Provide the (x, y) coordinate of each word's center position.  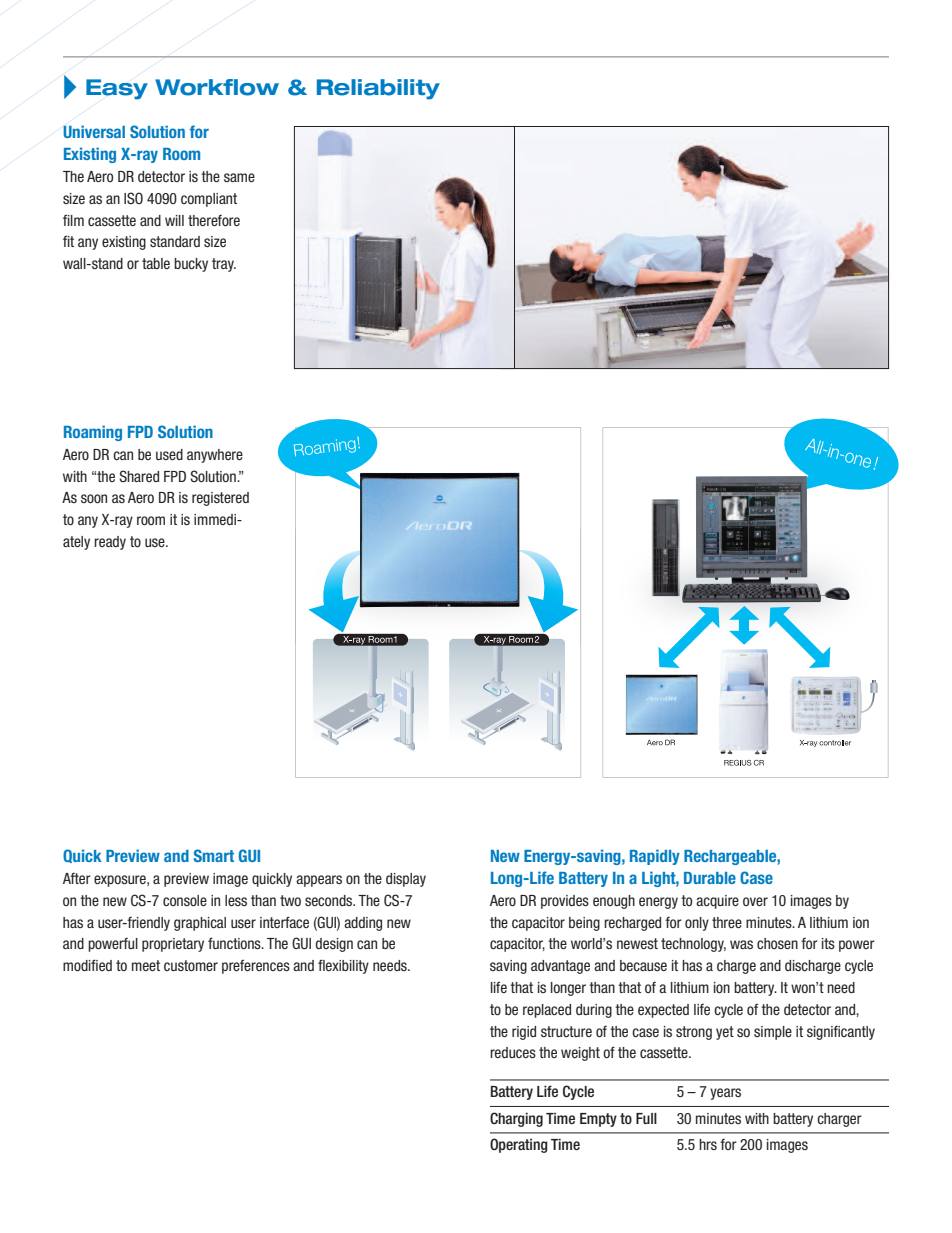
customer (191, 965)
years (725, 1094)
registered (220, 499)
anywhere (215, 456)
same (239, 177)
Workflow (217, 87)
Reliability (378, 89)
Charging (516, 1119)
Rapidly (655, 857)
